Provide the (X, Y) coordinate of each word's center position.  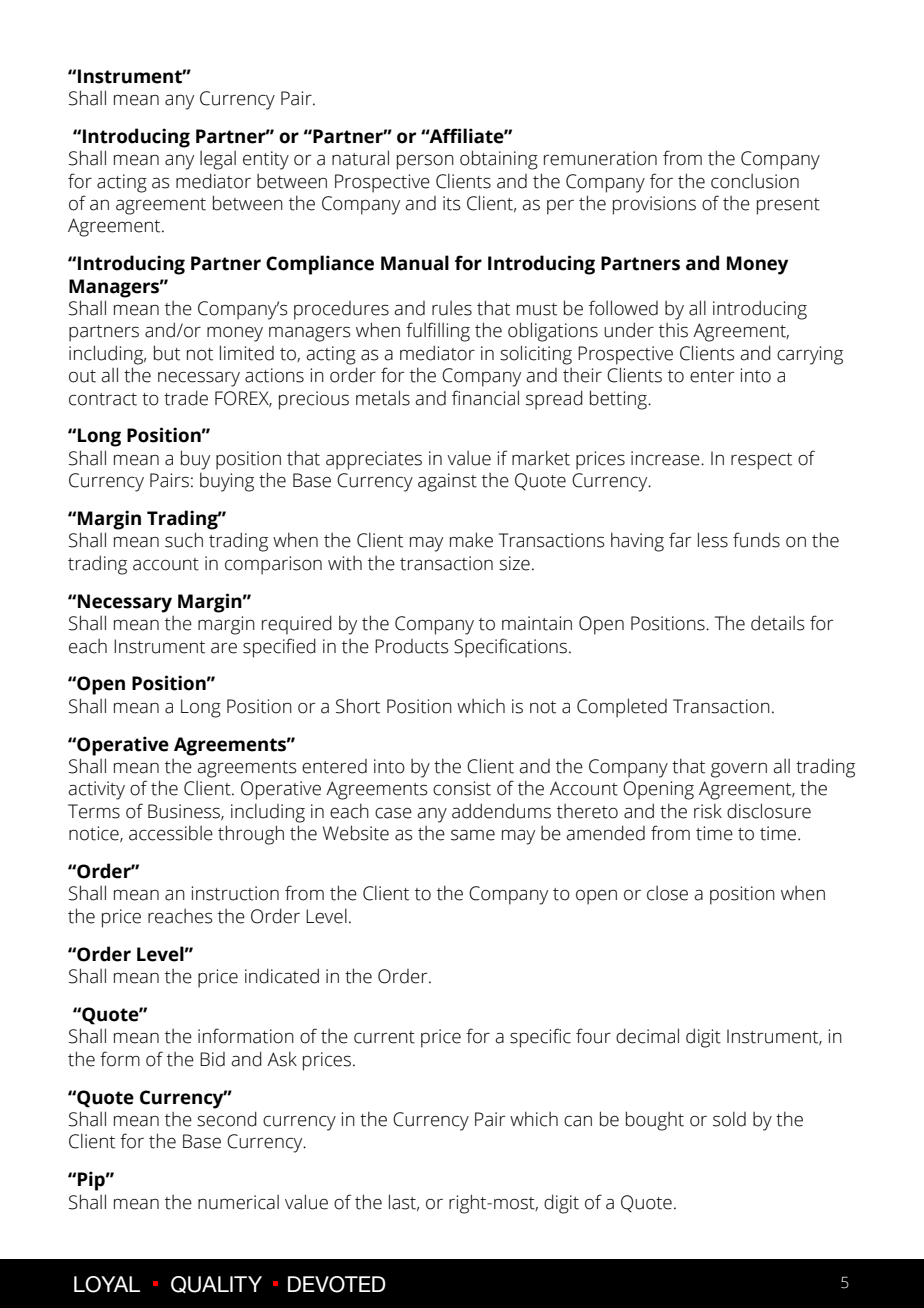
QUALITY (216, 1284)
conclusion (755, 181)
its (452, 203)
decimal (647, 1036)
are (224, 648)
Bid (212, 1059)
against (447, 482)
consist (462, 788)
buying (227, 482)
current (384, 1037)
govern (739, 770)
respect (761, 461)
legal (218, 160)
